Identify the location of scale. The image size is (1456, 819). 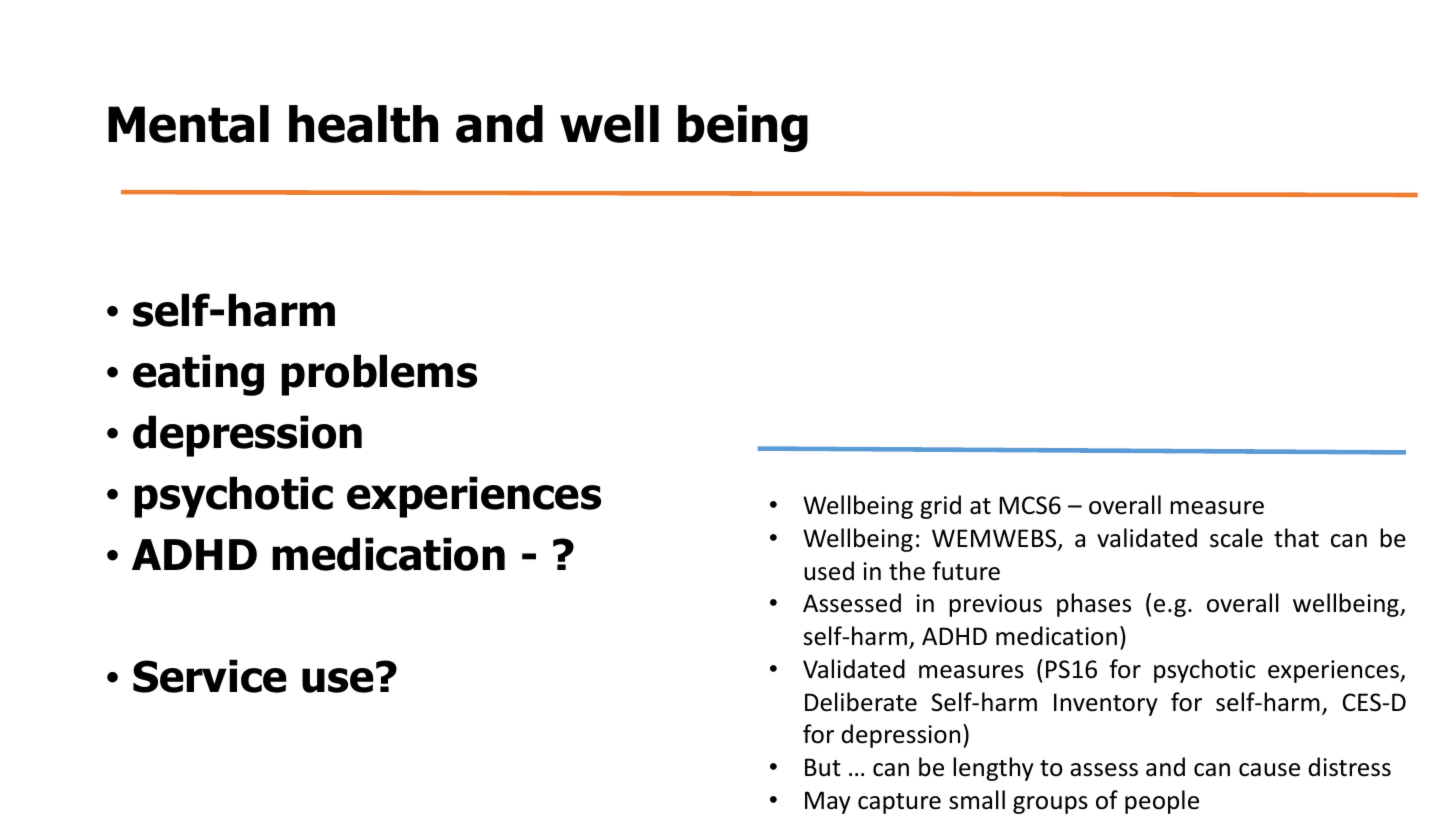
(1236, 538).
